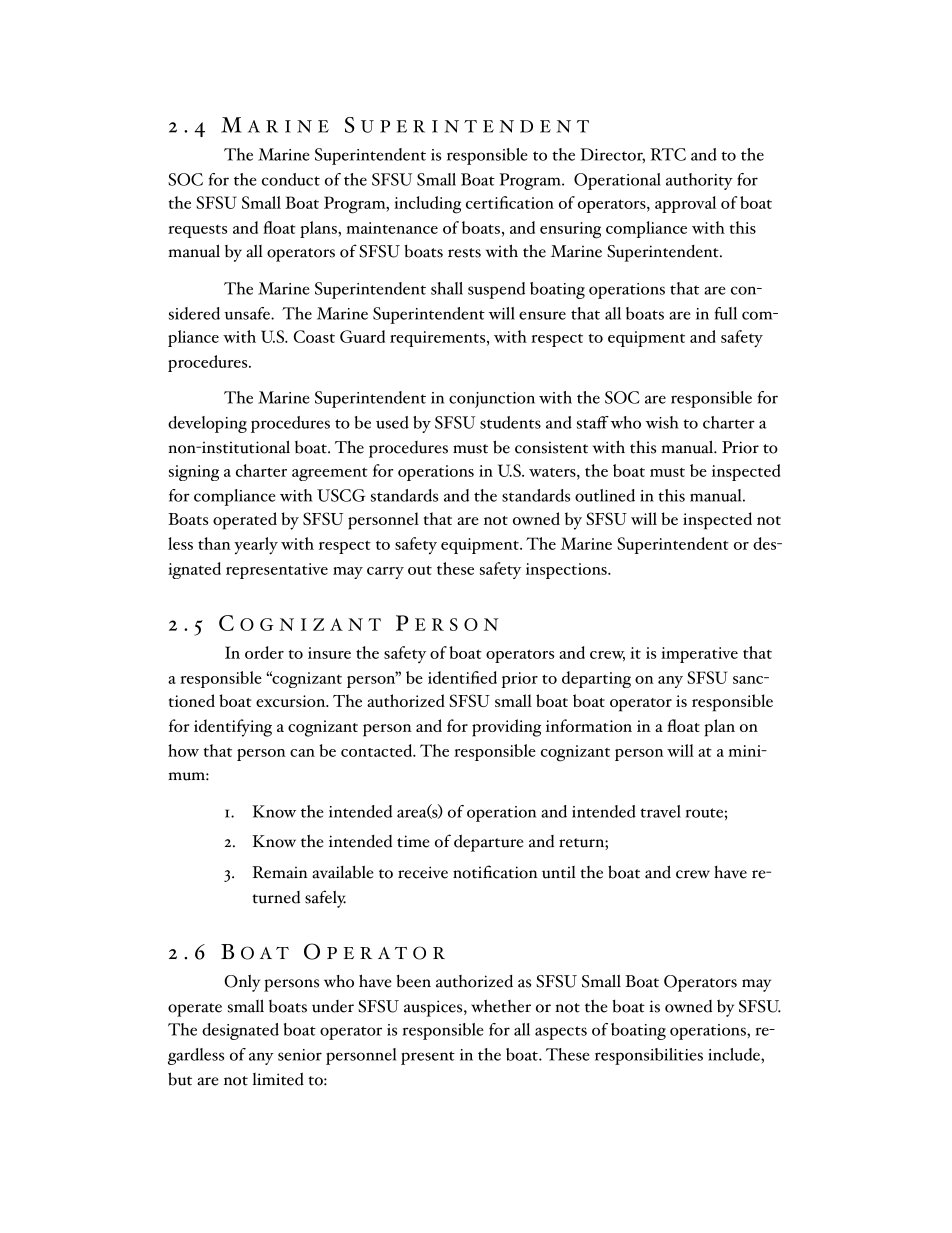 The width and height of the page is (952, 1233). Describe the element at coordinates (427, 205) in the page. I see `including` at that location.
